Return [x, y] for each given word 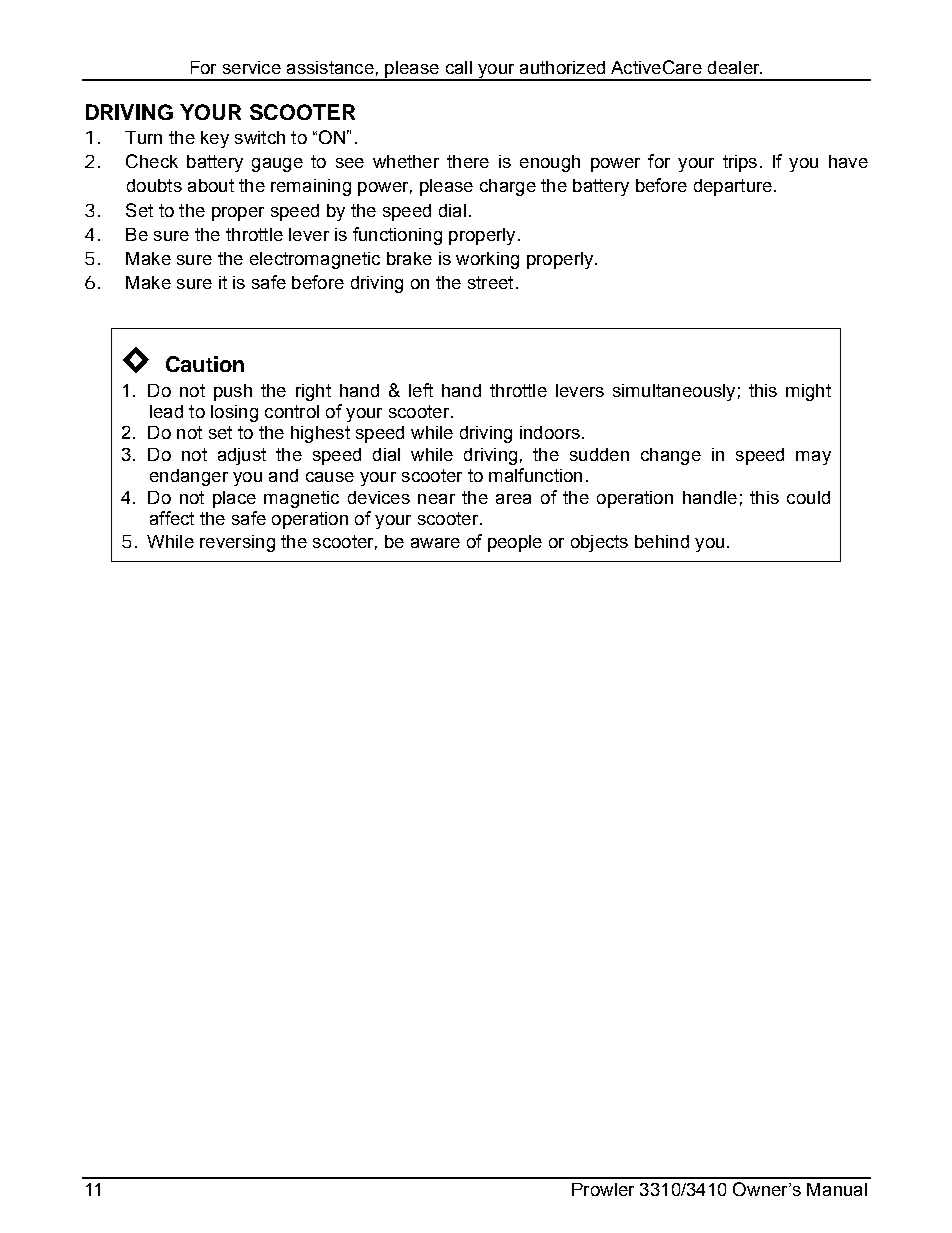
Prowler [603, 1189]
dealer [735, 67]
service [252, 67]
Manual [837, 1189]
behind [662, 541]
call [459, 67]
